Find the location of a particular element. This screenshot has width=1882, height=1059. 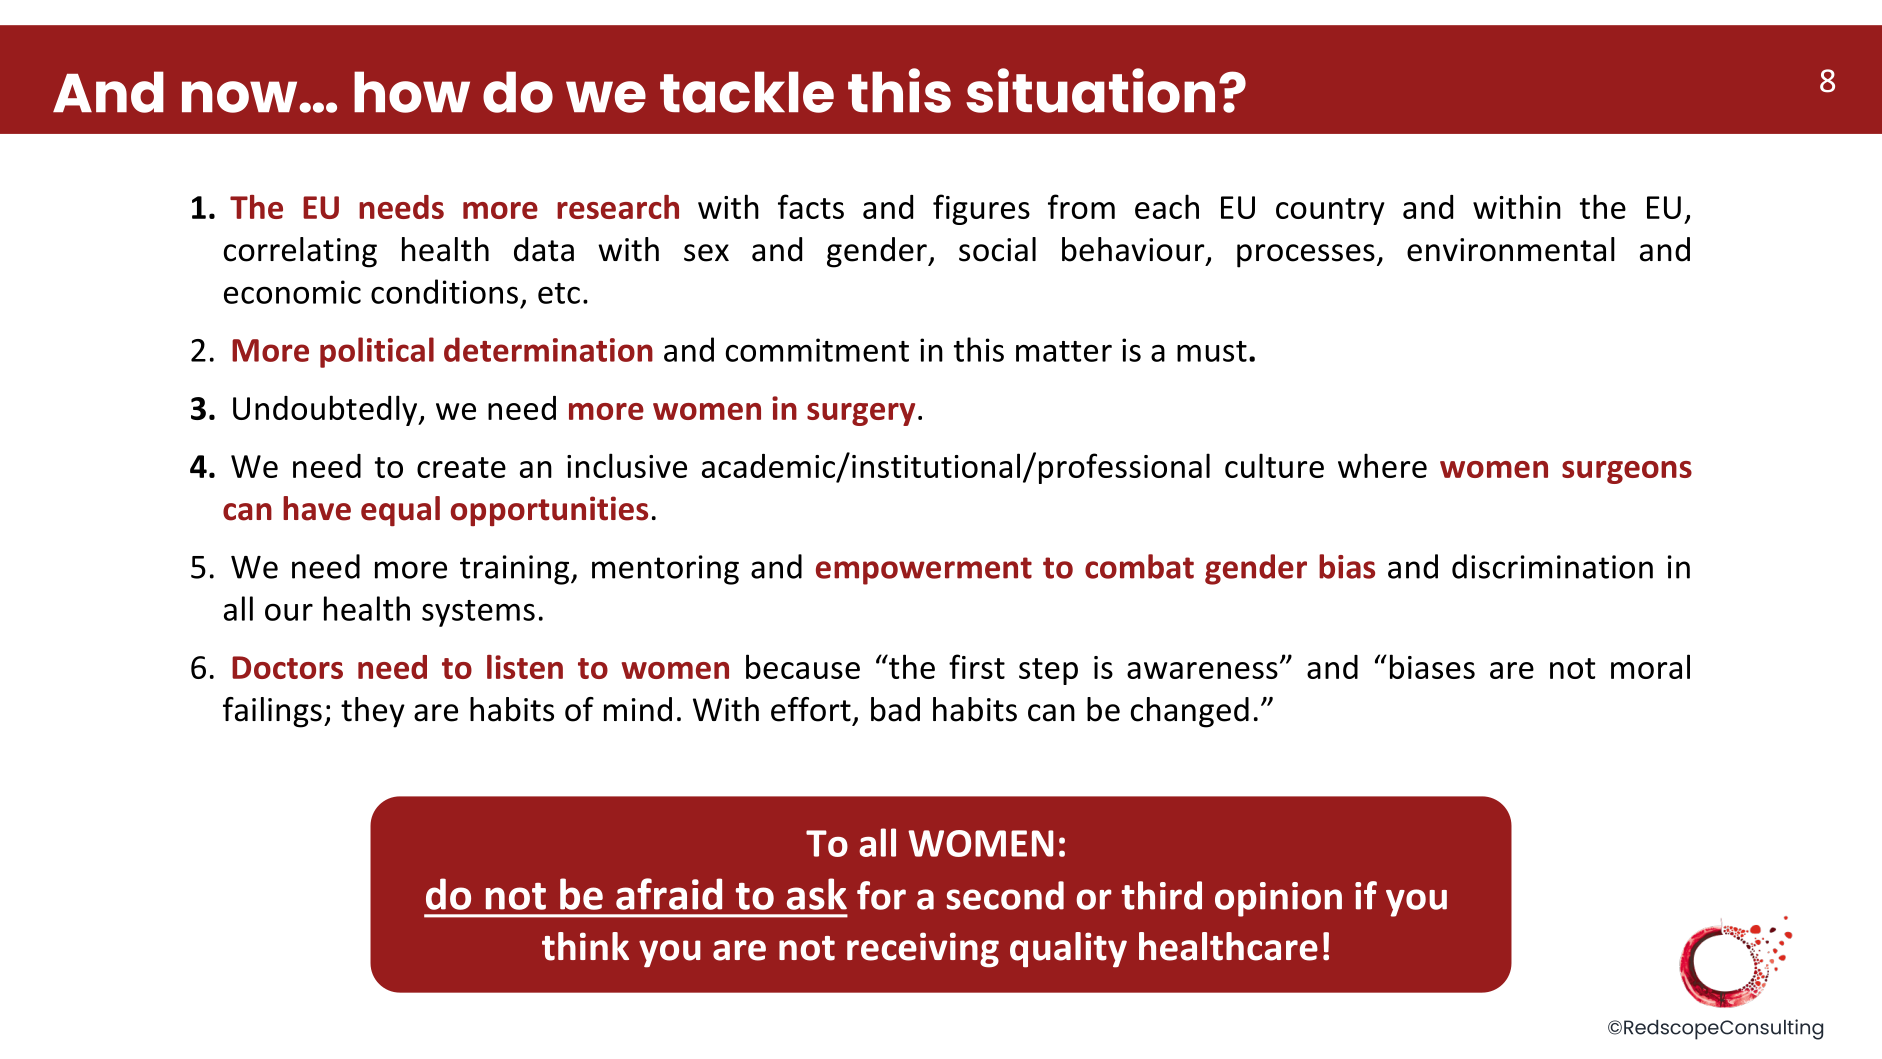

equal is located at coordinates (400, 511).
